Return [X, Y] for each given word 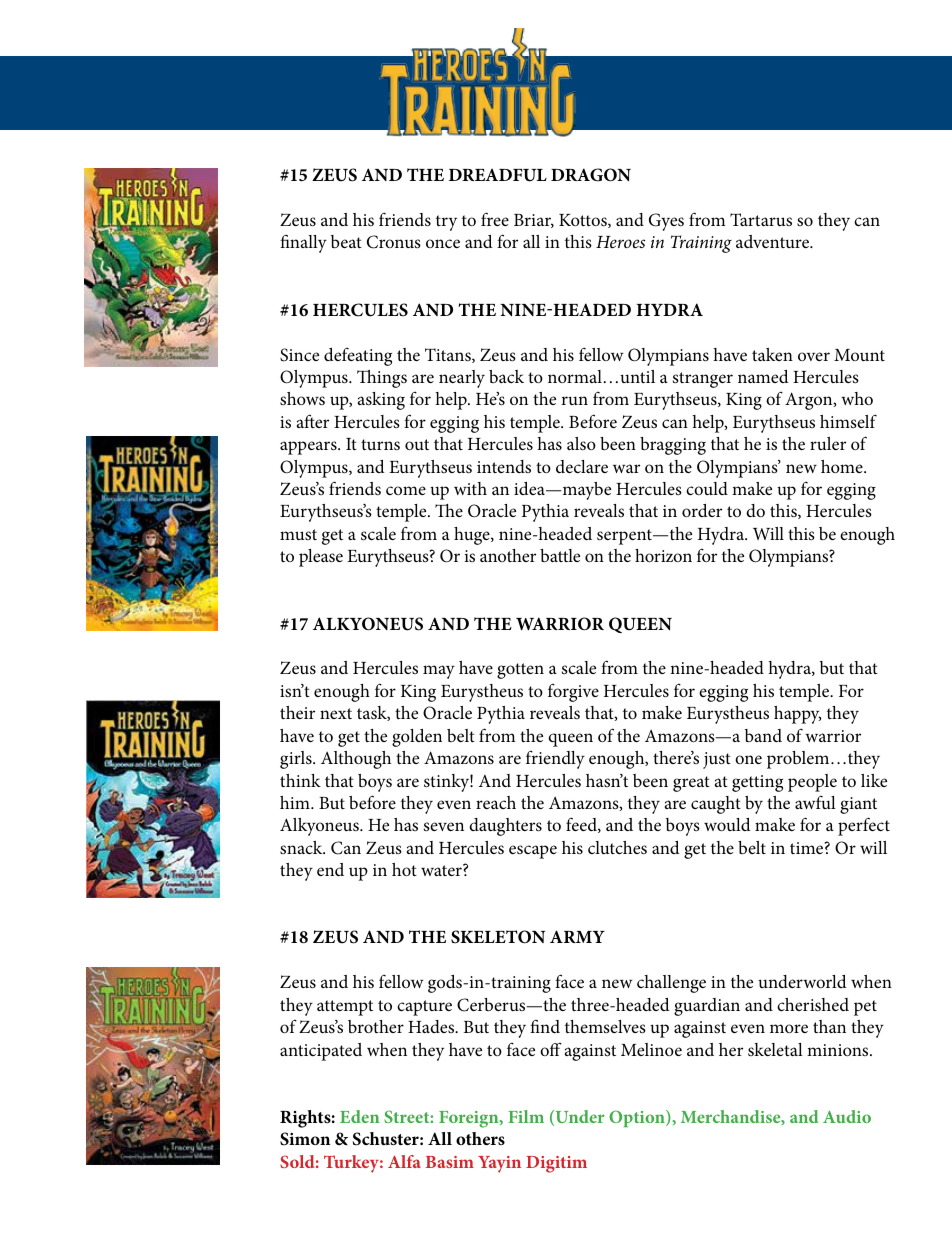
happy [797, 715]
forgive [573, 693]
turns [380, 444]
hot [404, 869]
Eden [359, 1116]
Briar [534, 221]
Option [638, 1118]
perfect [864, 826]
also [581, 443]
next [336, 713]
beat [346, 242]
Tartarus [761, 219]
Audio [847, 1116]
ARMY [577, 936]
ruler [828, 443]
